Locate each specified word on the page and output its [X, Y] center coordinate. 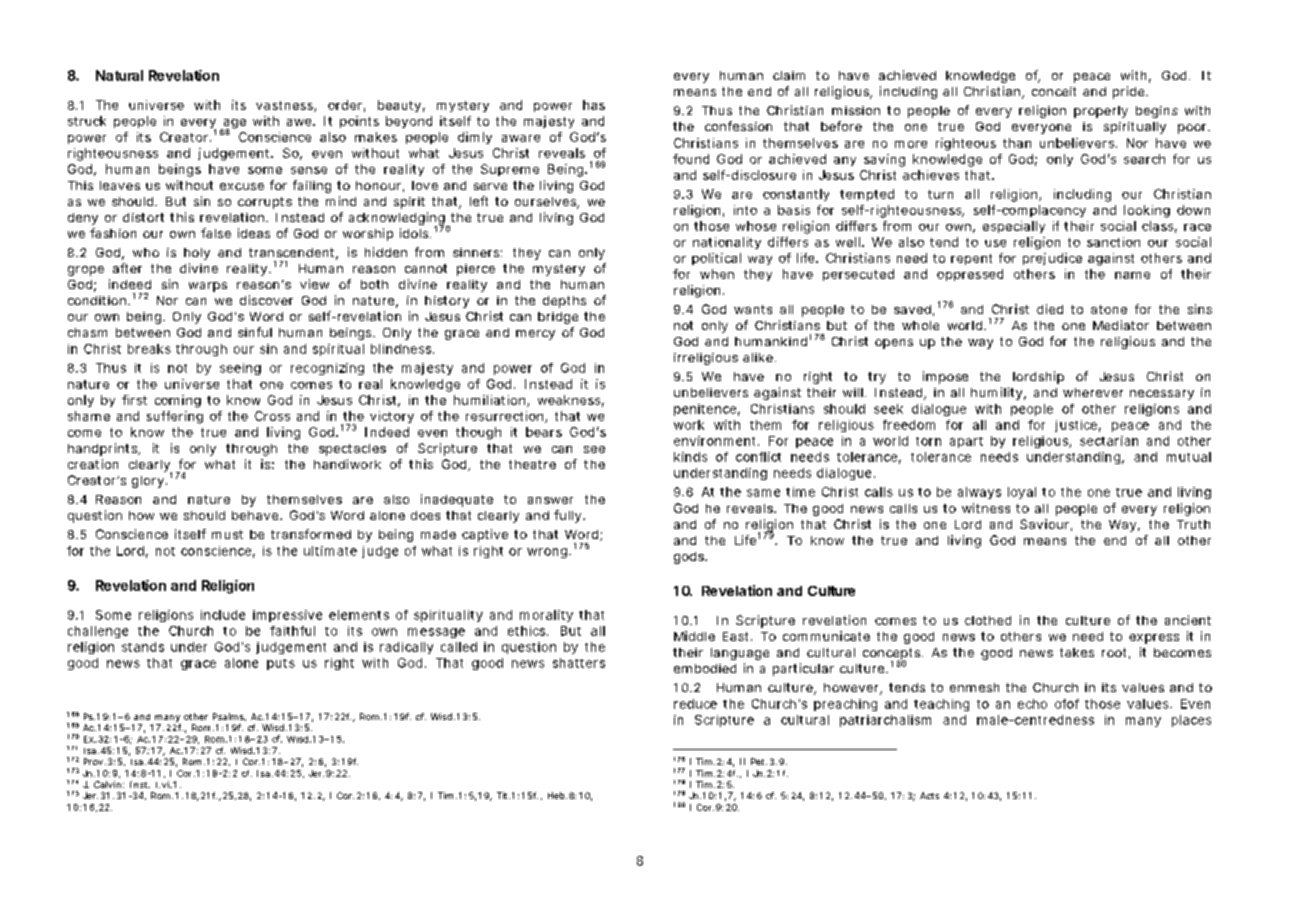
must [227, 534]
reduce [695, 704]
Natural [119, 75]
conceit [1054, 91]
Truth [1193, 524]
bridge [558, 318]
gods [690, 558]
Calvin [107, 784]
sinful [255, 332]
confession [738, 126]
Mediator [1121, 325]
